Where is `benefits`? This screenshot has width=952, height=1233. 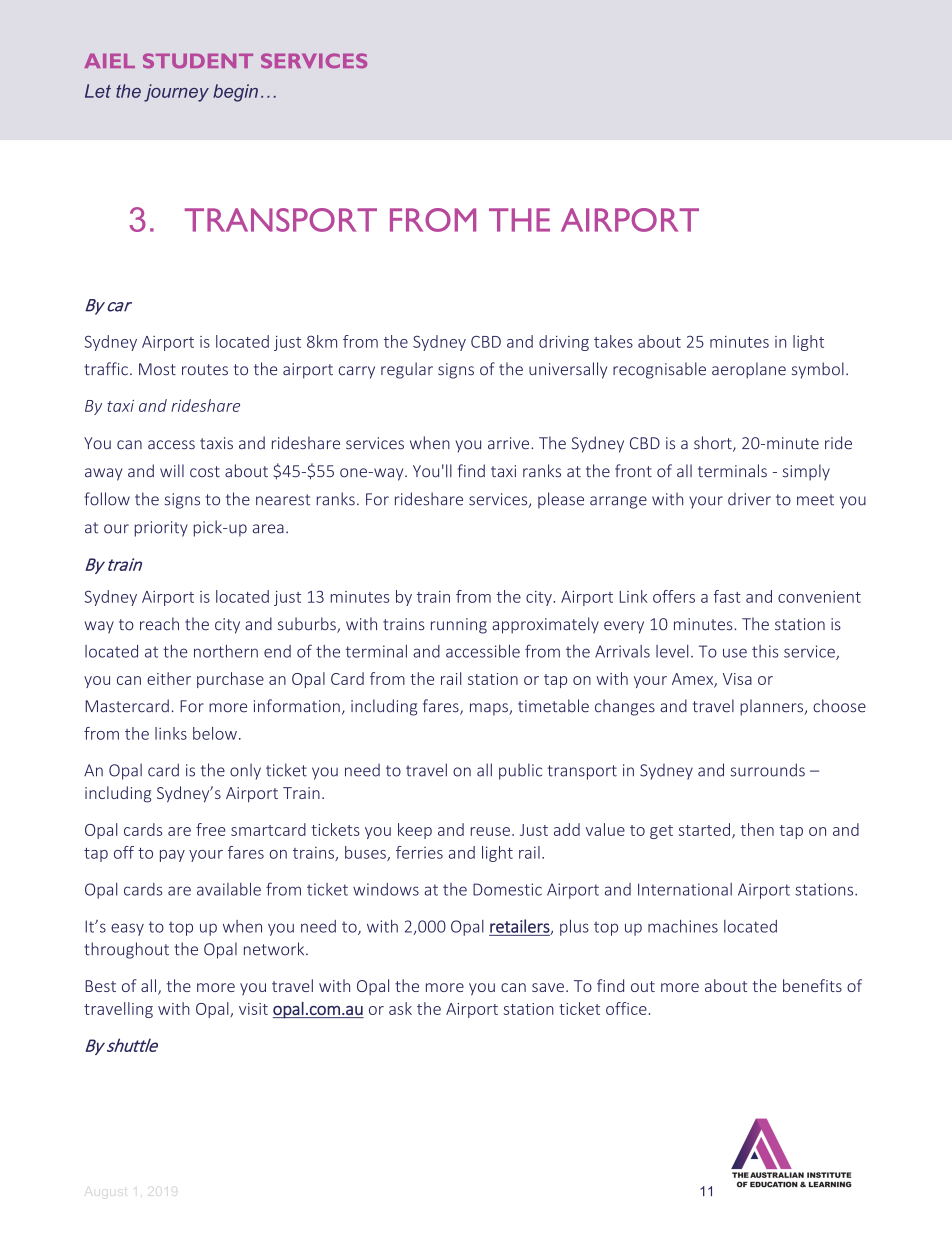
benefits is located at coordinates (812, 985).
